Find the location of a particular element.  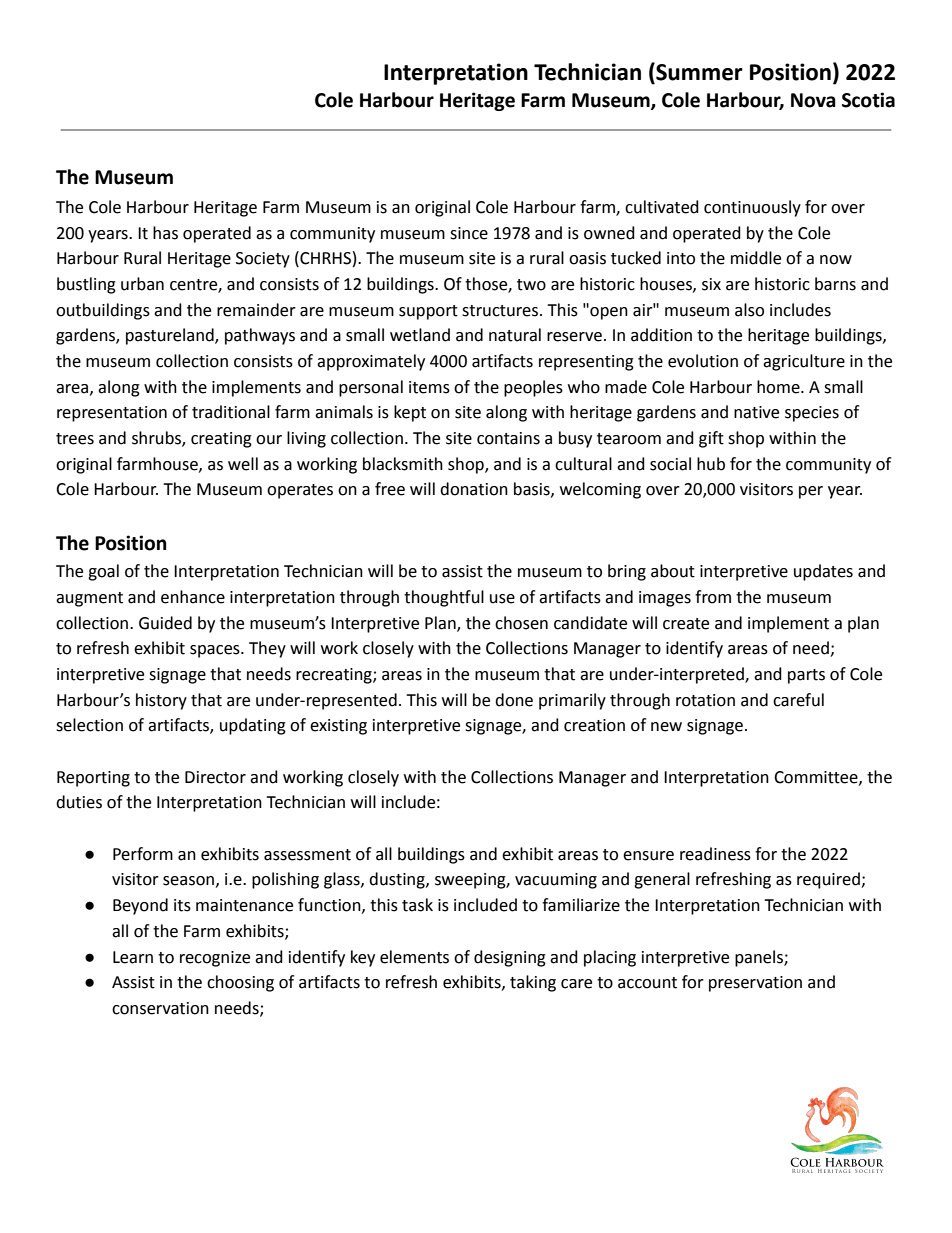

also is located at coordinates (749, 310).
